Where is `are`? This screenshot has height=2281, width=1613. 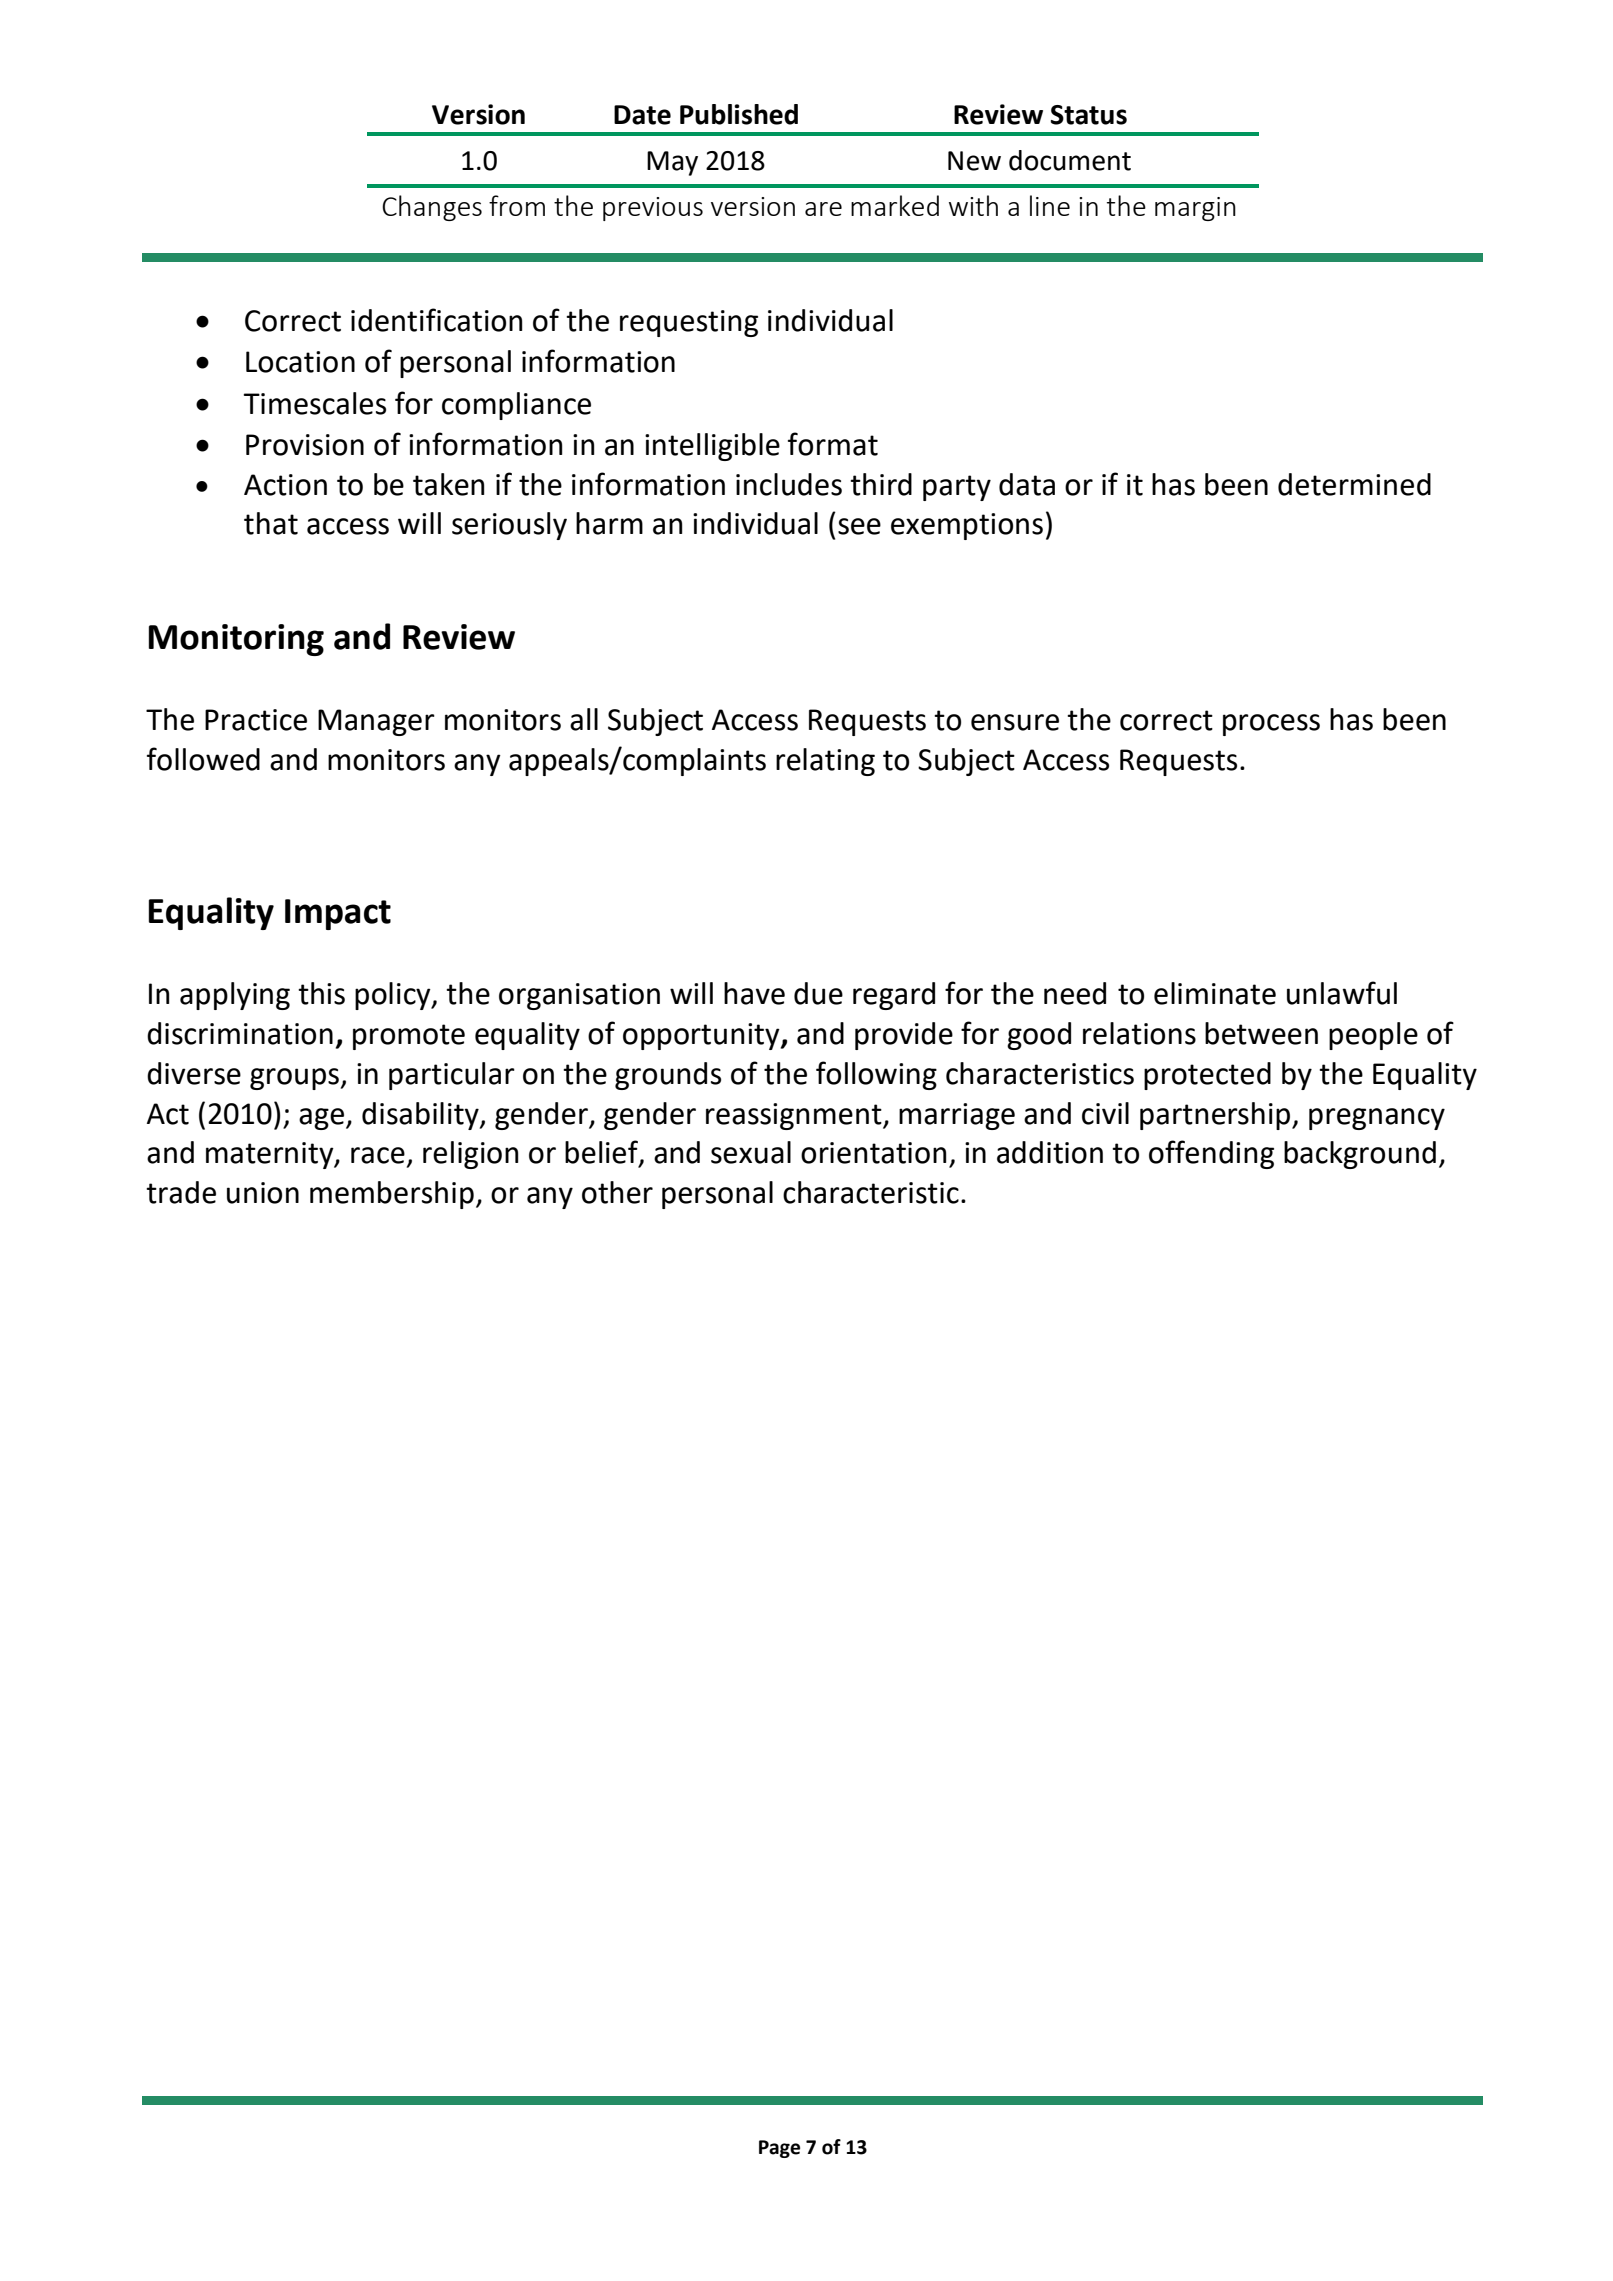
are is located at coordinates (823, 209).
